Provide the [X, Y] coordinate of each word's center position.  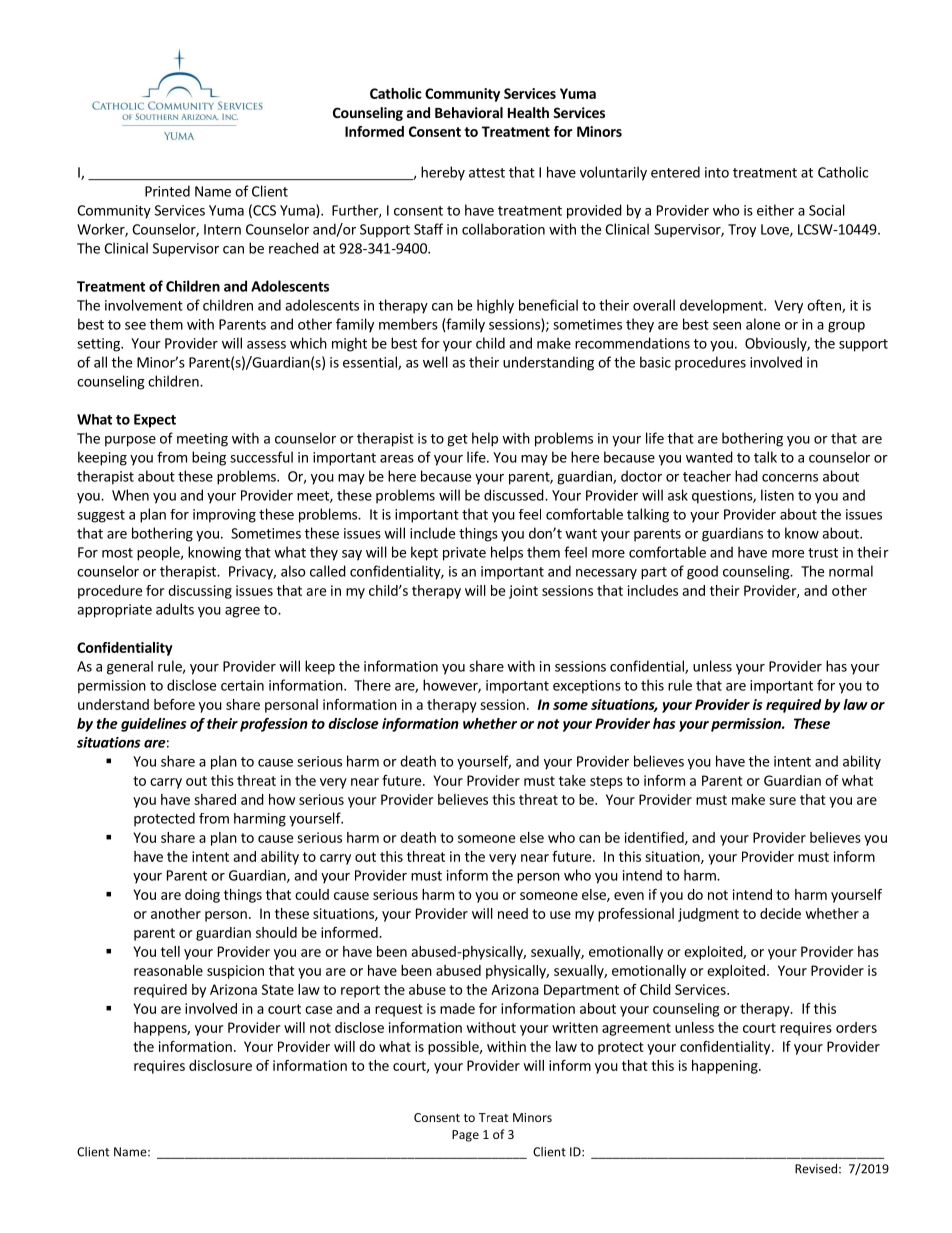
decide [780, 913]
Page [465, 1136]
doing [202, 896]
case [318, 1010]
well [435, 362]
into [717, 172]
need [513, 913]
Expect [155, 421]
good [702, 572]
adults [175, 609]
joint [523, 592]
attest [487, 173]
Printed [167, 191]
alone [763, 324]
